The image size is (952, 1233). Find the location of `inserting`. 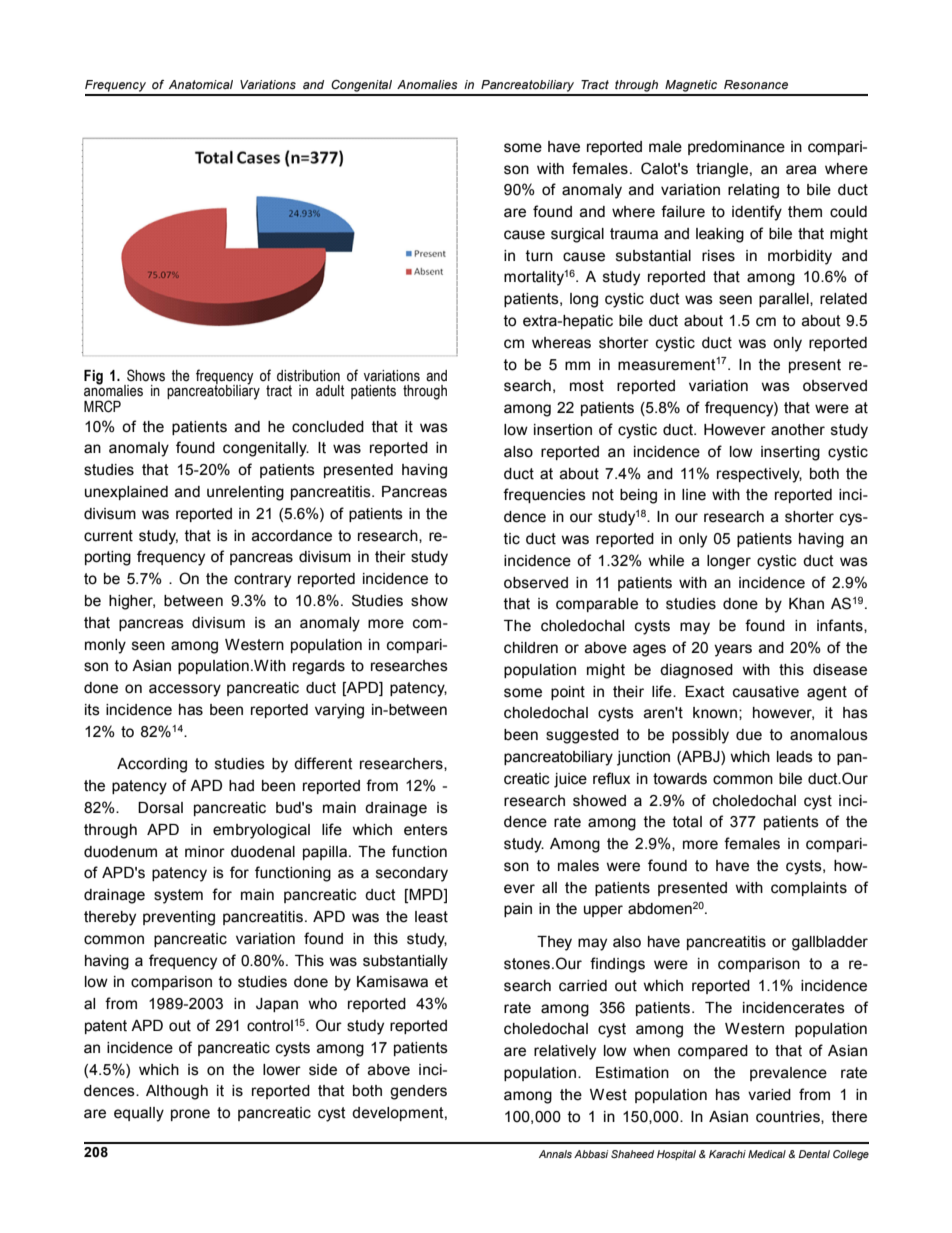

inserting is located at coordinates (790, 453).
